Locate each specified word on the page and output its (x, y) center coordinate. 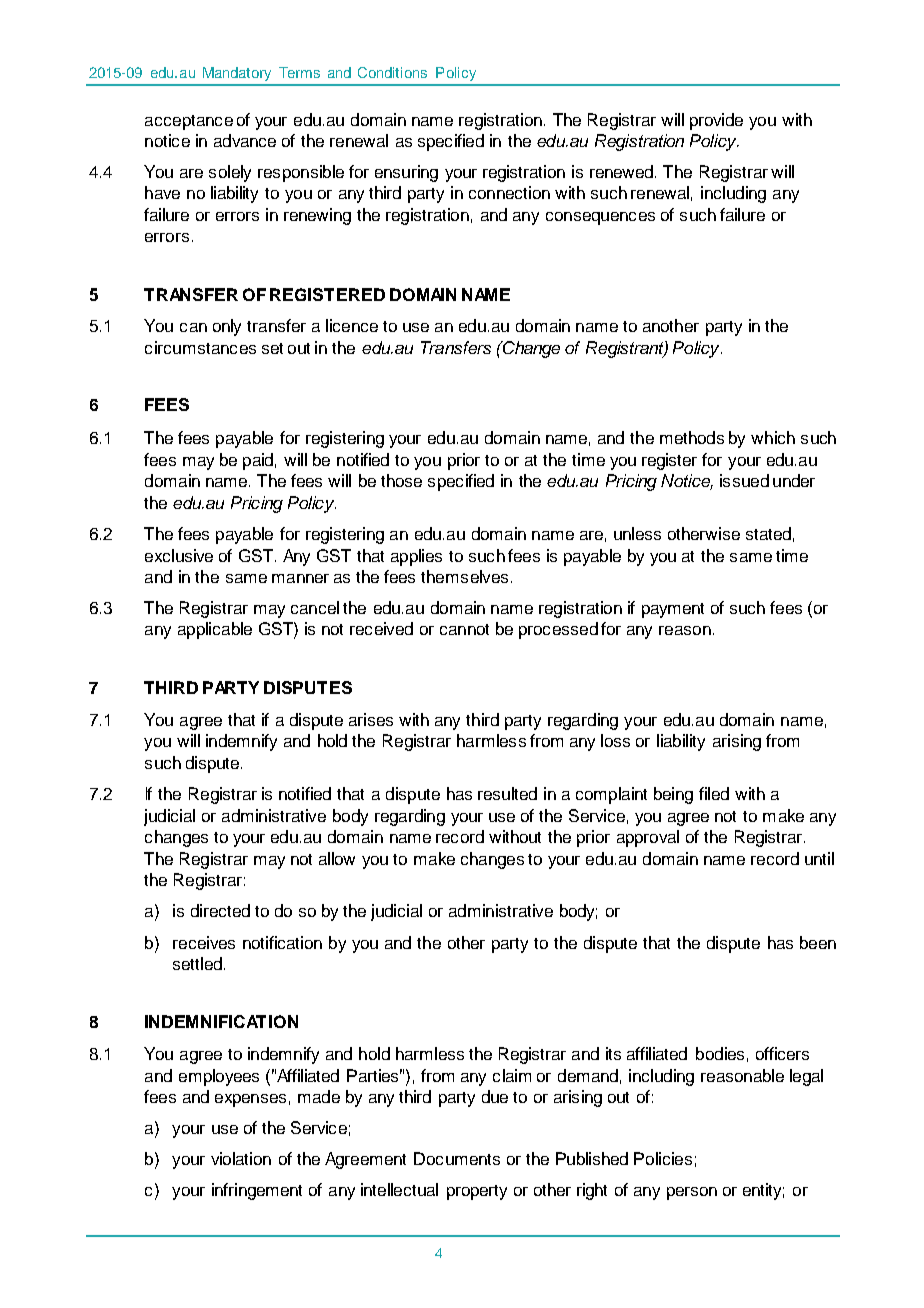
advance (245, 140)
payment (673, 610)
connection (509, 192)
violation (241, 1158)
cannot (464, 629)
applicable (215, 630)
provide (716, 121)
